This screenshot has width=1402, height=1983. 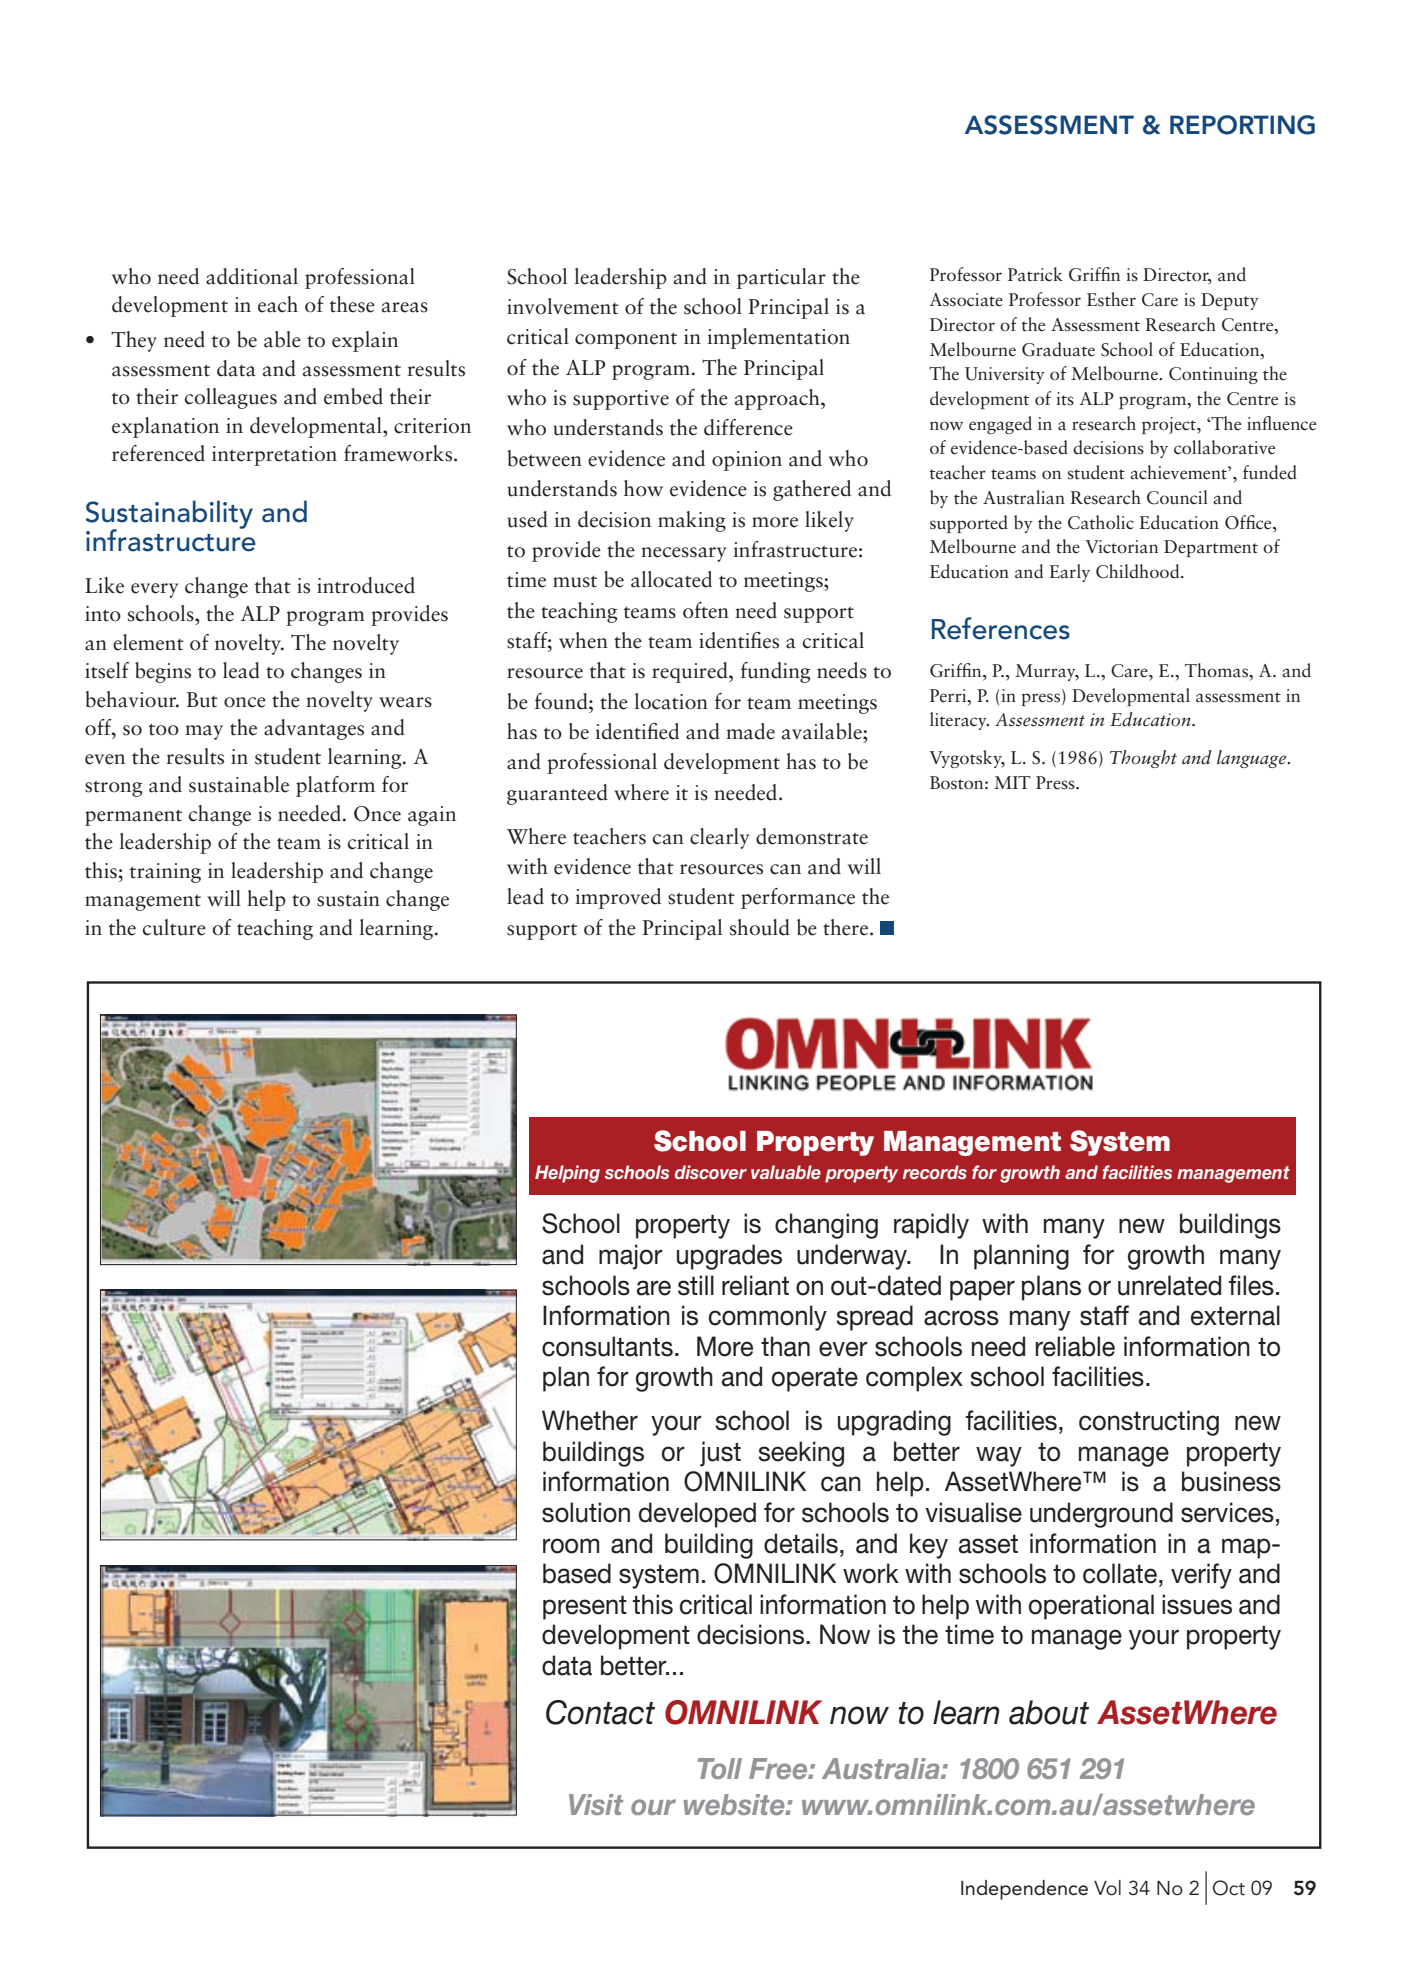 What do you see at coordinates (781, 278) in the screenshot?
I see `particular` at bounding box center [781, 278].
